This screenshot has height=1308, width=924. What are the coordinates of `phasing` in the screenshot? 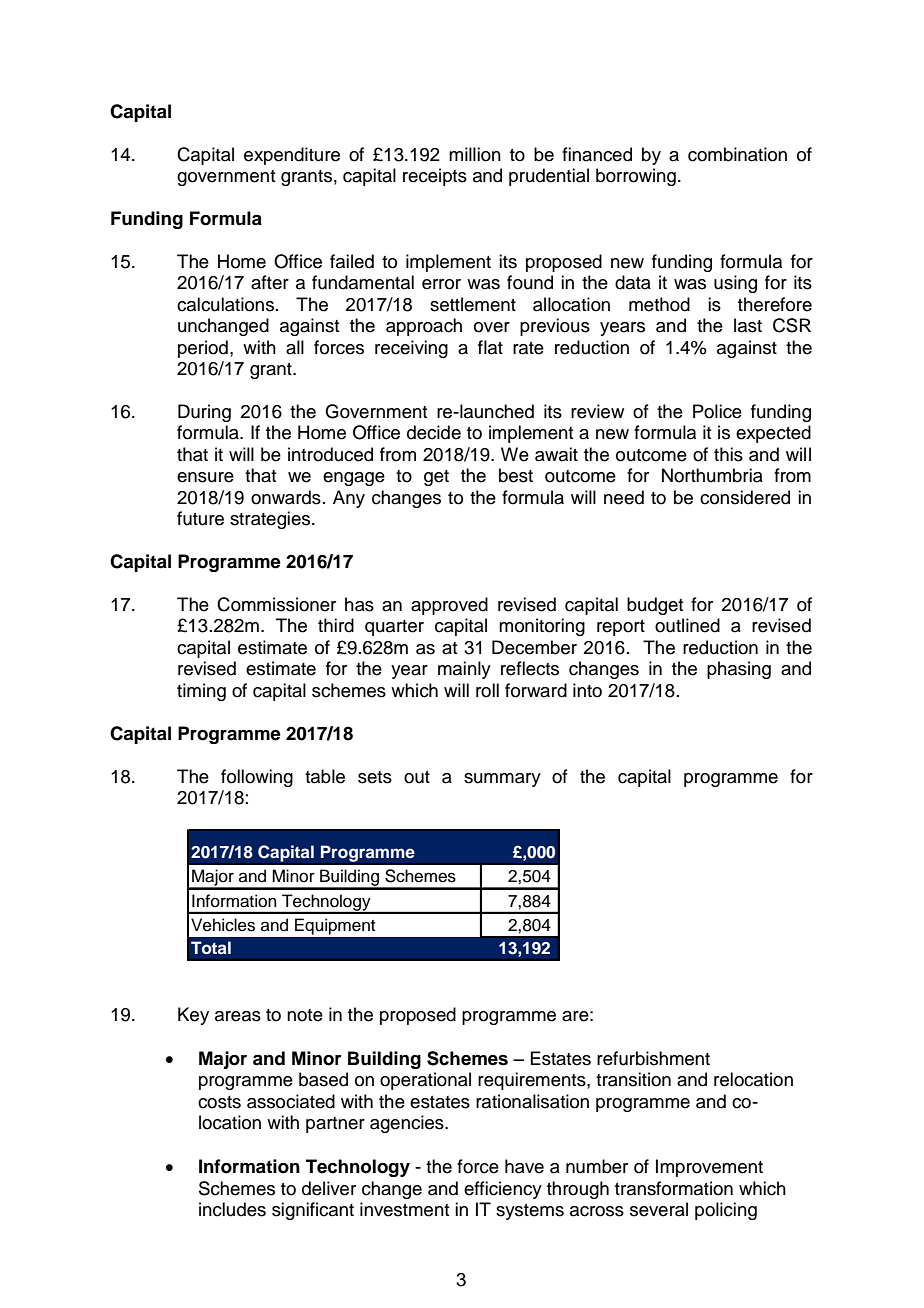 It's located at (739, 670).
